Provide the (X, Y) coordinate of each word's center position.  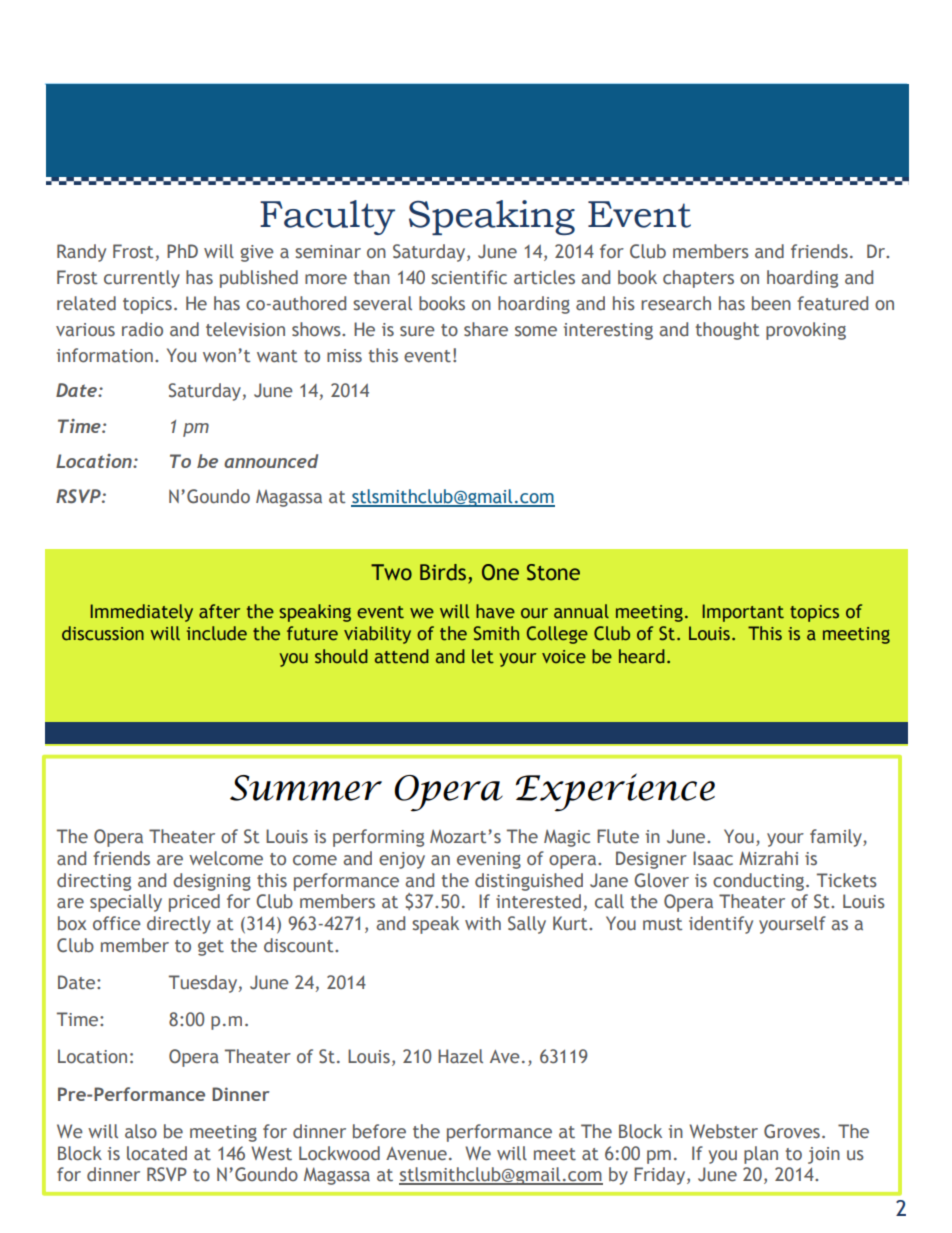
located (157, 1153)
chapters (698, 279)
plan (761, 1155)
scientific (469, 277)
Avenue (416, 1154)
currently (142, 279)
